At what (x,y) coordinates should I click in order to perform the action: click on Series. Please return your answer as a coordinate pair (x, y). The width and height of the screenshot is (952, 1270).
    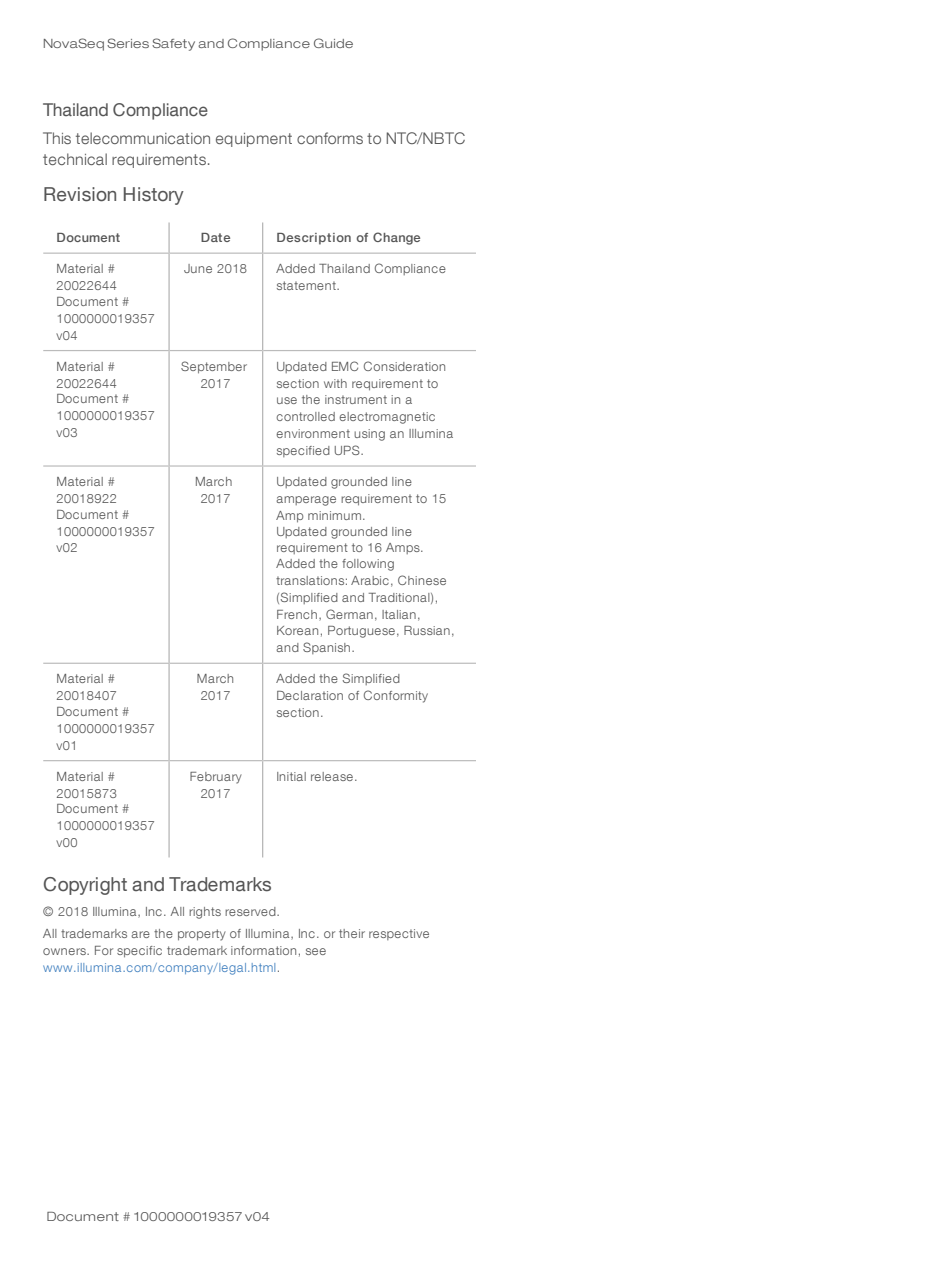
    Looking at the image, I should click on (128, 43).
